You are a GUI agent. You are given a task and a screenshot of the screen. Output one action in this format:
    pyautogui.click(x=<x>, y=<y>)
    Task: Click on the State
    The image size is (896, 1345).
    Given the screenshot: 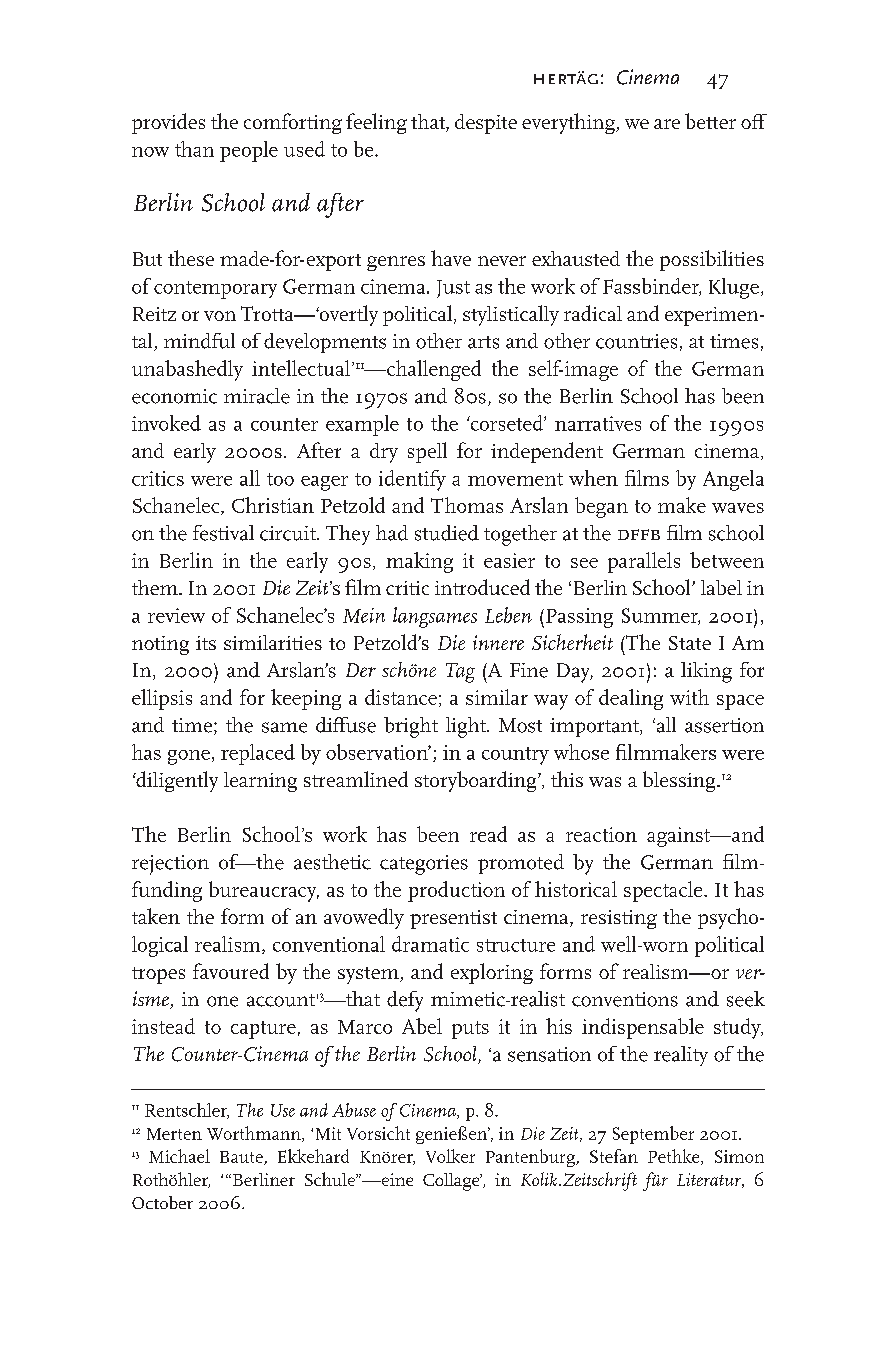 What is the action you would take?
    pyautogui.click(x=690, y=643)
